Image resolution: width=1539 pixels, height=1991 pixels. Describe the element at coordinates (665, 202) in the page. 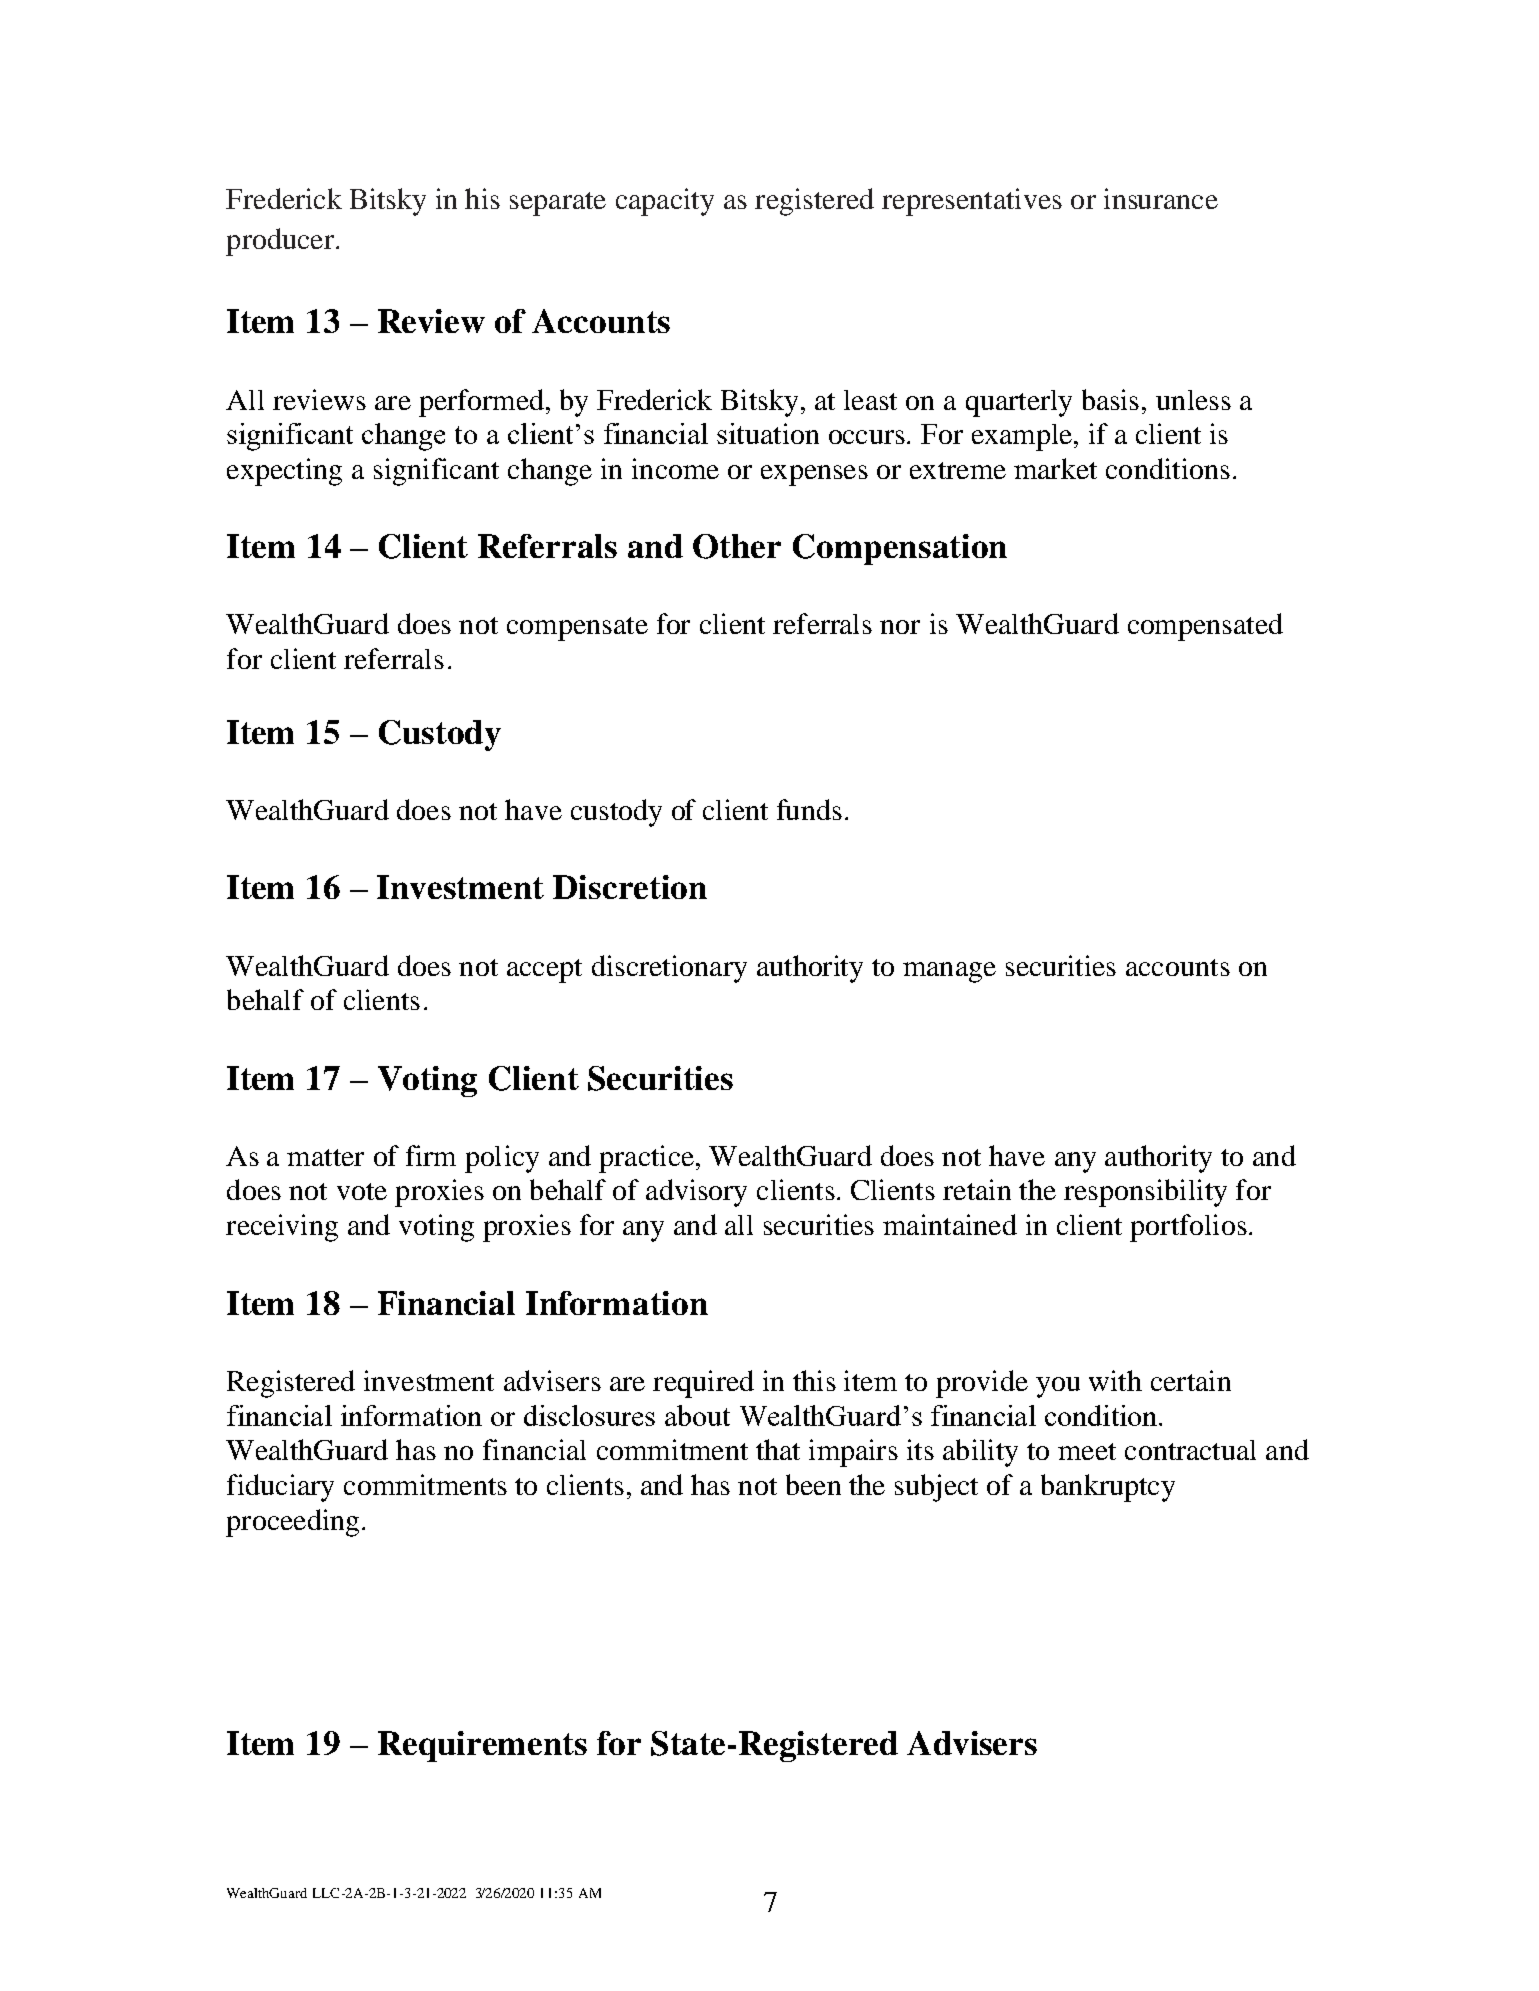

I see `capacity` at that location.
